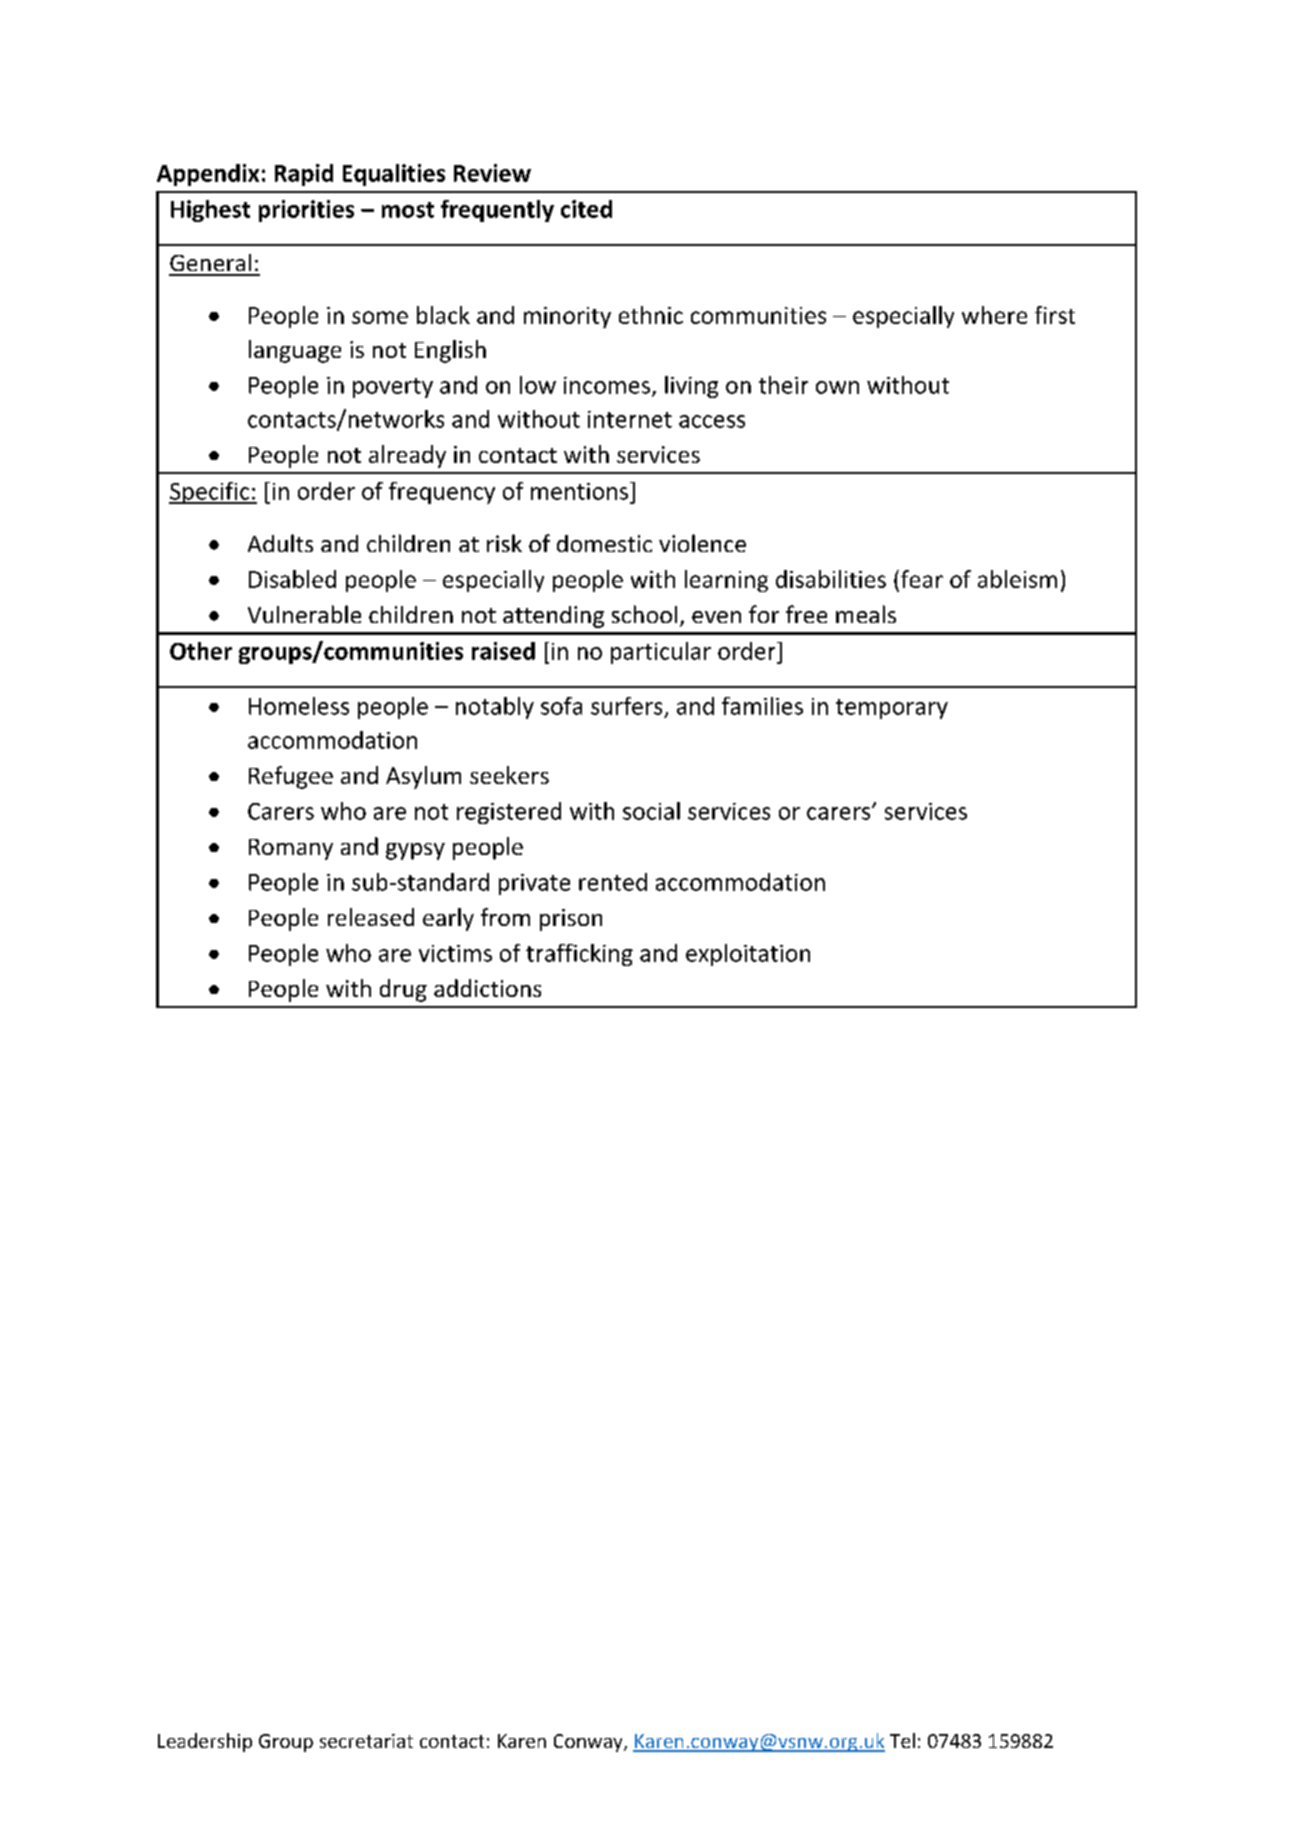 This screenshot has height=1831, width=1294. I want to click on secretariat, so click(366, 1741).
